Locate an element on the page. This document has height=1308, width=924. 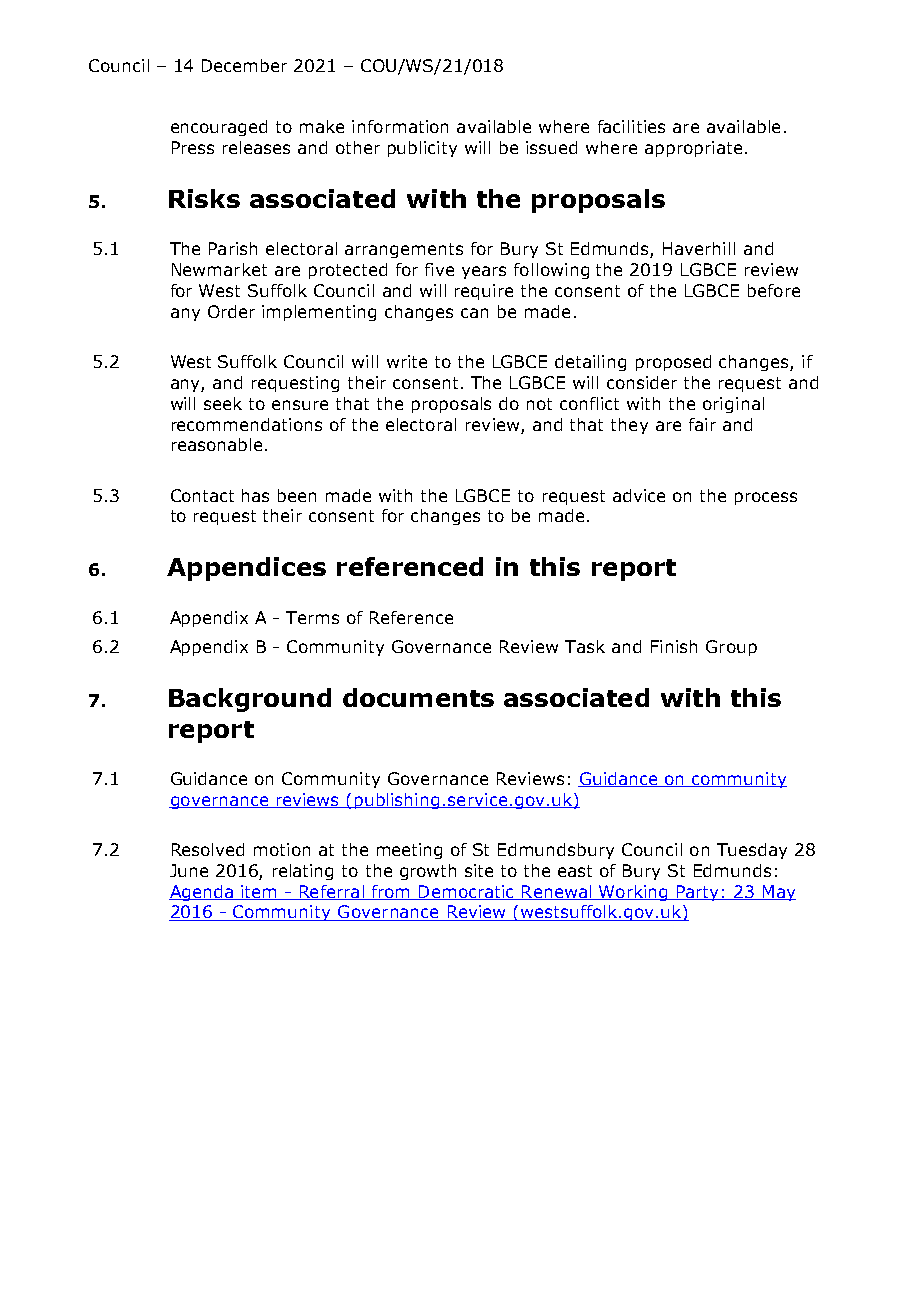
appropriate is located at coordinates (693, 149).
